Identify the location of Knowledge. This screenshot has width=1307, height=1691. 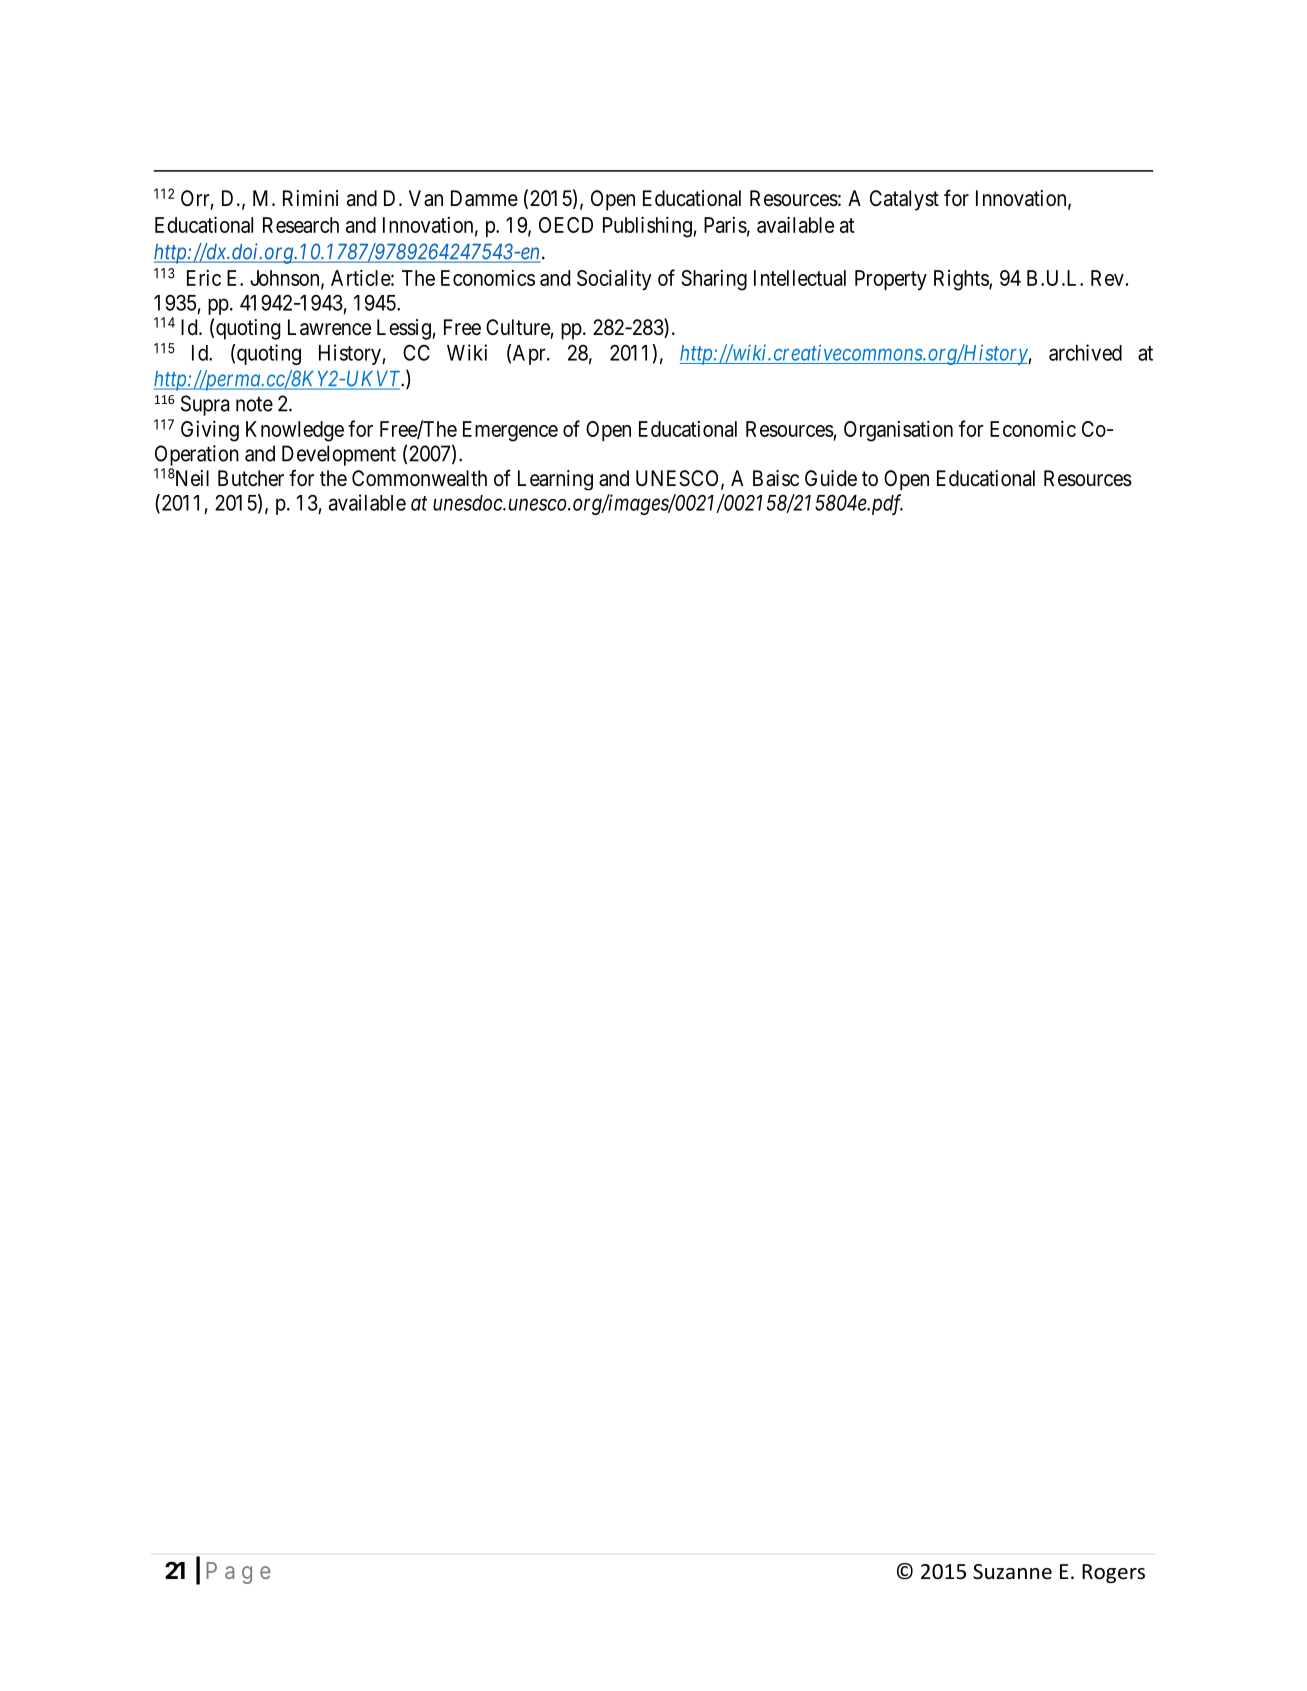
(295, 431).
